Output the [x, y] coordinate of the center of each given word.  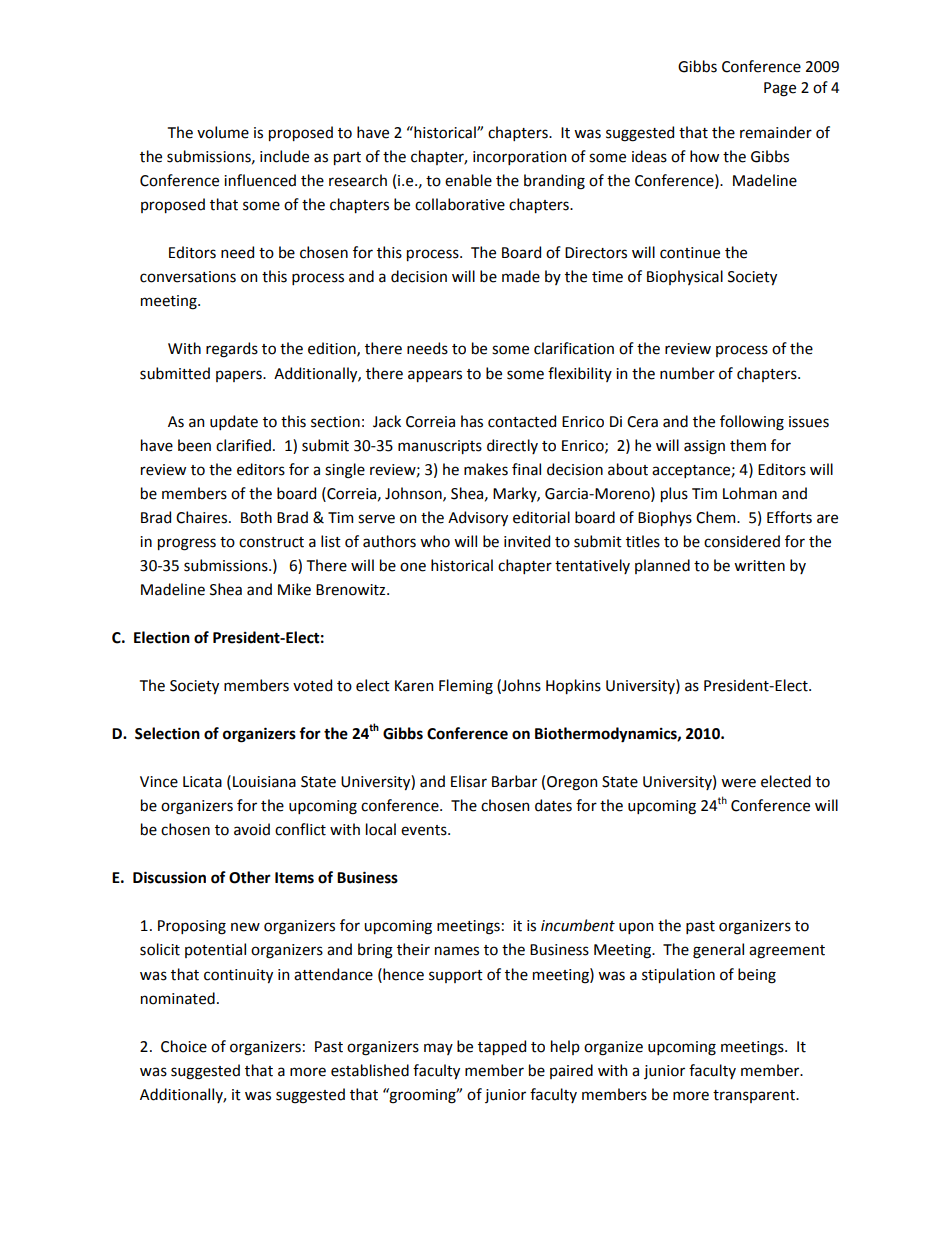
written [759, 566]
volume [223, 132]
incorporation [519, 158]
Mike [294, 589]
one [413, 567]
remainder [776, 132]
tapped [502, 1047]
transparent [755, 1096]
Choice [184, 1046]
